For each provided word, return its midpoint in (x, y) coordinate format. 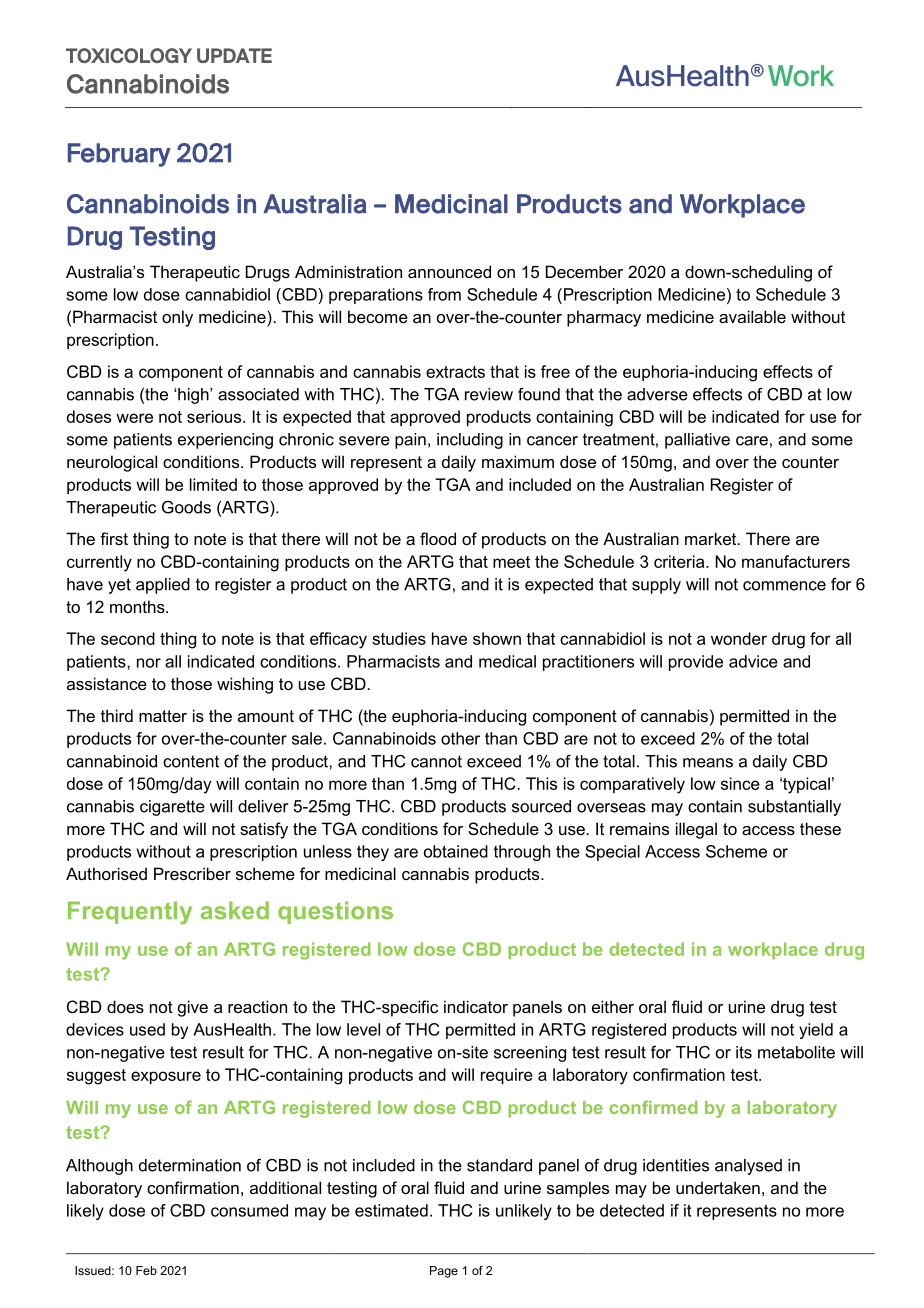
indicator (476, 1006)
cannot (436, 761)
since (740, 783)
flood (438, 538)
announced (449, 271)
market (712, 538)
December (584, 271)
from (444, 294)
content (191, 761)
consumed (249, 1210)
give (193, 1008)
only (177, 318)
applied (163, 586)
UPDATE (234, 55)
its (744, 1052)
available (752, 316)
